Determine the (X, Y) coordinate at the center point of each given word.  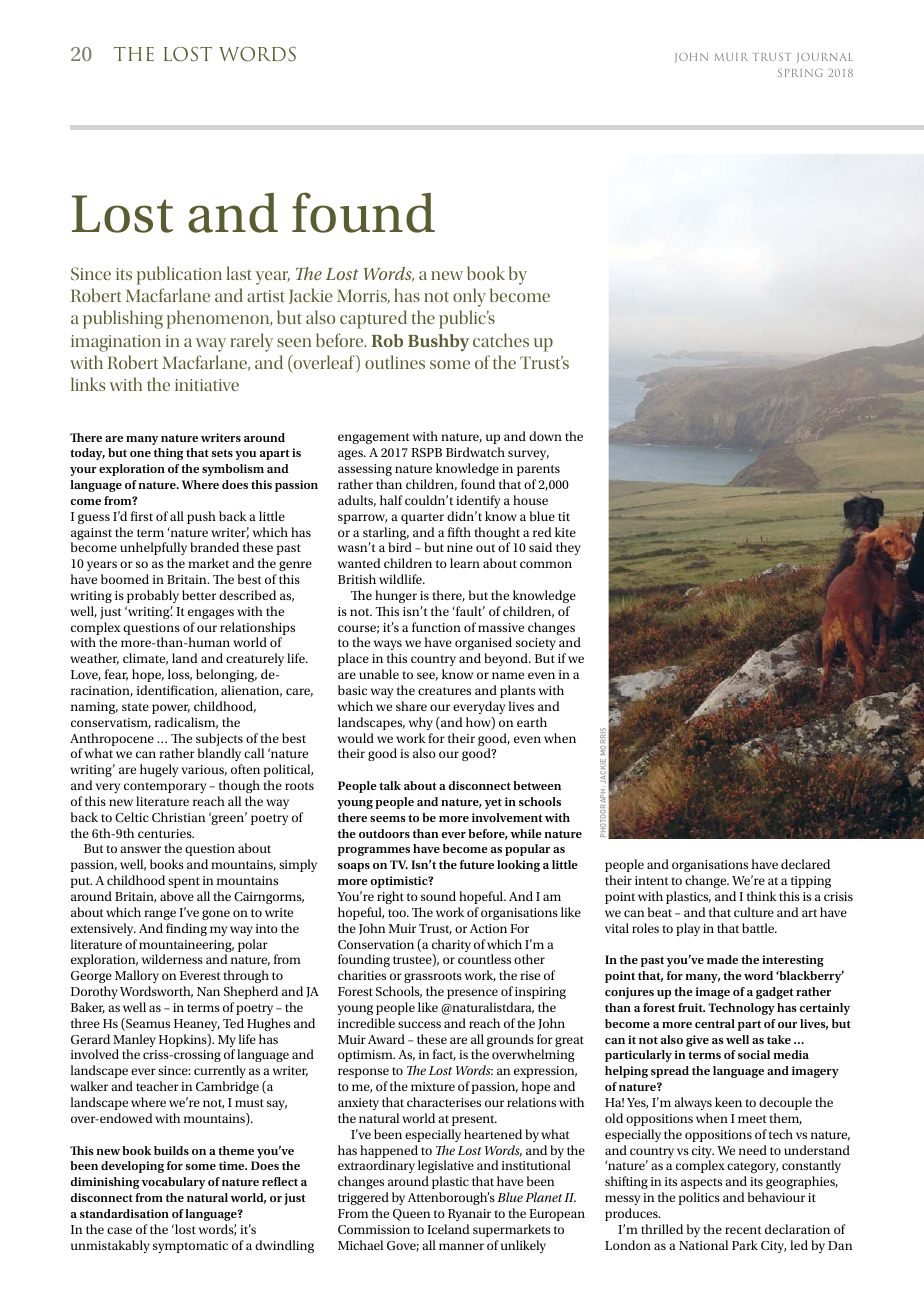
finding (186, 929)
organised (483, 645)
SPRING (800, 73)
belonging (226, 675)
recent (743, 1230)
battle (759, 928)
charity (451, 947)
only (469, 297)
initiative (207, 385)
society (536, 646)
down (545, 436)
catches (501, 340)
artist (266, 296)
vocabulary (173, 1183)
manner (461, 1246)
